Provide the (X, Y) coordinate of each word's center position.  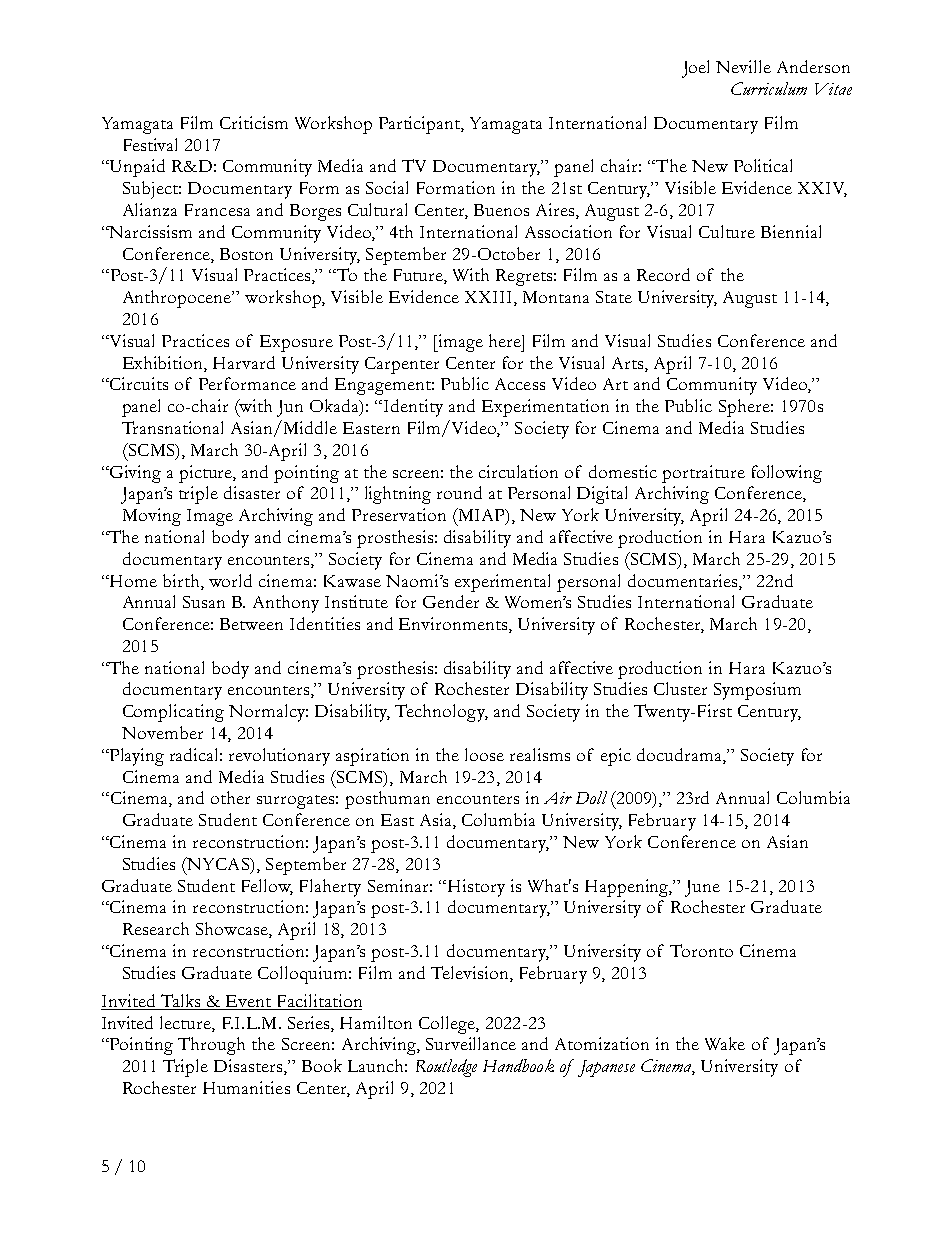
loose (484, 754)
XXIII (488, 297)
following (787, 474)
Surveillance (471, 1043)
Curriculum (769, 88)
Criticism (254, 122)
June (702, 888)
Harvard (244, 362)
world (230, 580)
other (230, 797)
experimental (502, 583)
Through (211, 1046)
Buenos (501, 210)
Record (663, 274)
